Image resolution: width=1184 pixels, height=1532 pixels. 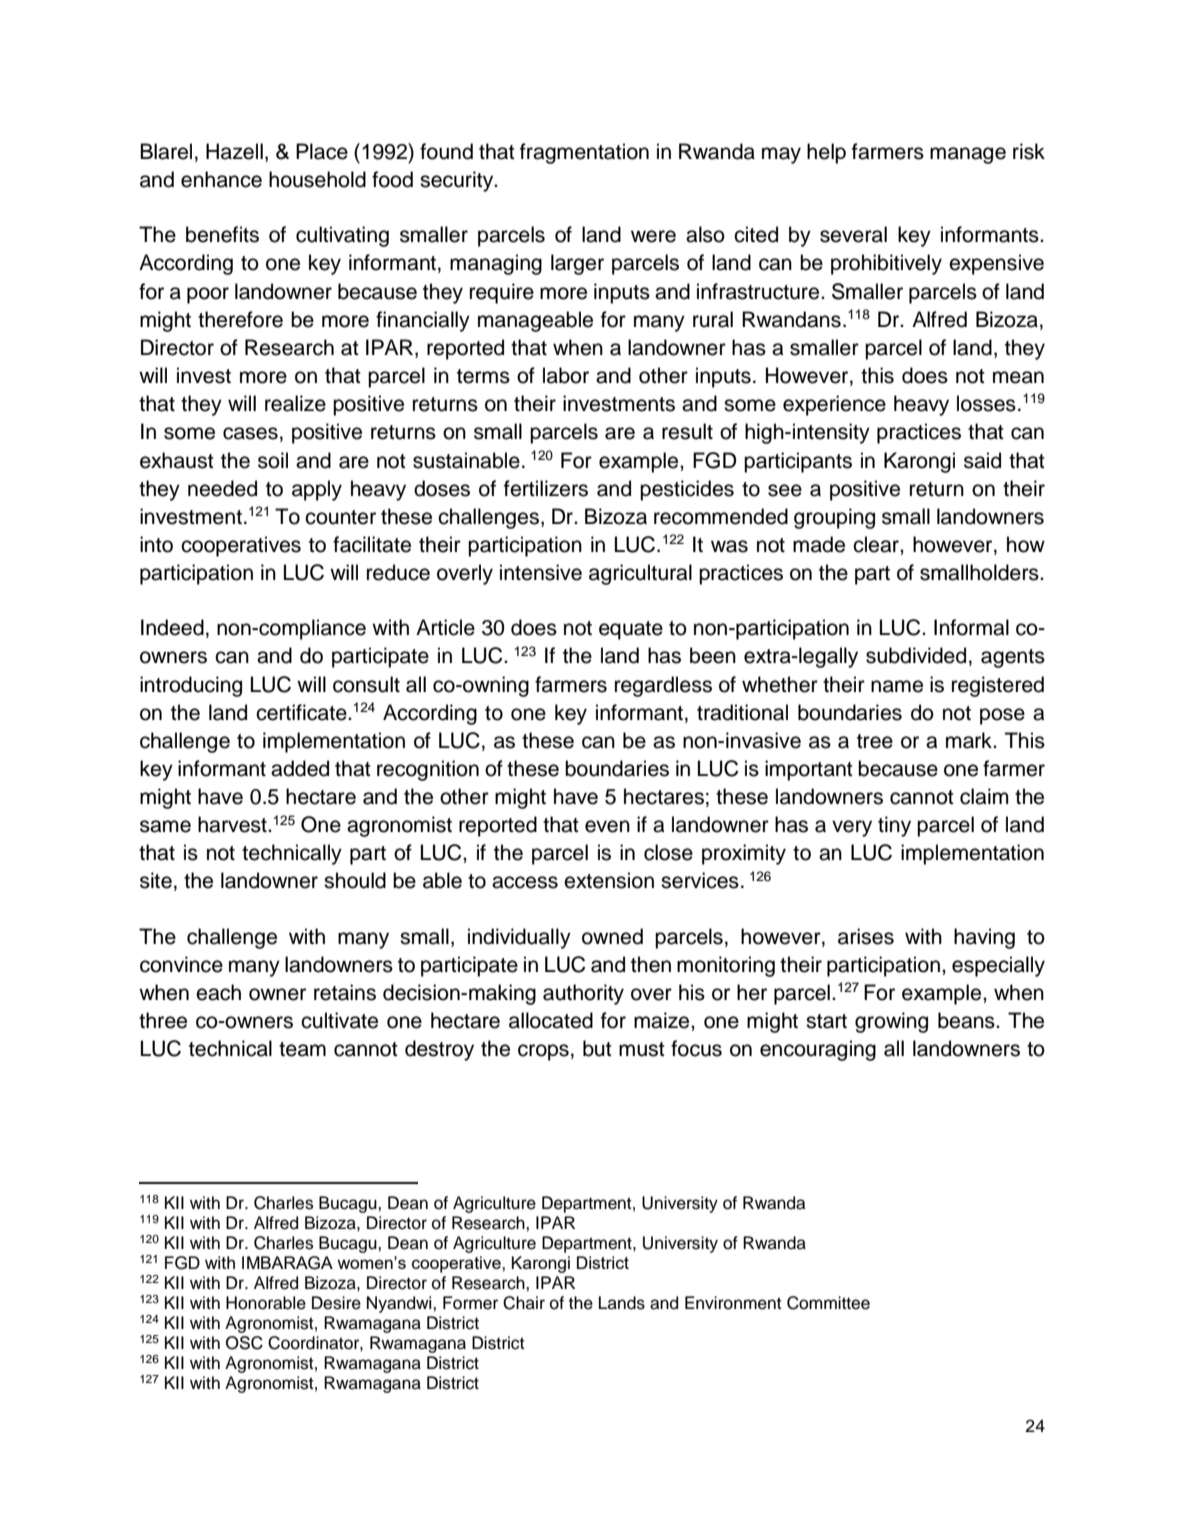 What do you see at coordinates (982, 460) in the document?
I see `said` at bounding box center [982, 460].
